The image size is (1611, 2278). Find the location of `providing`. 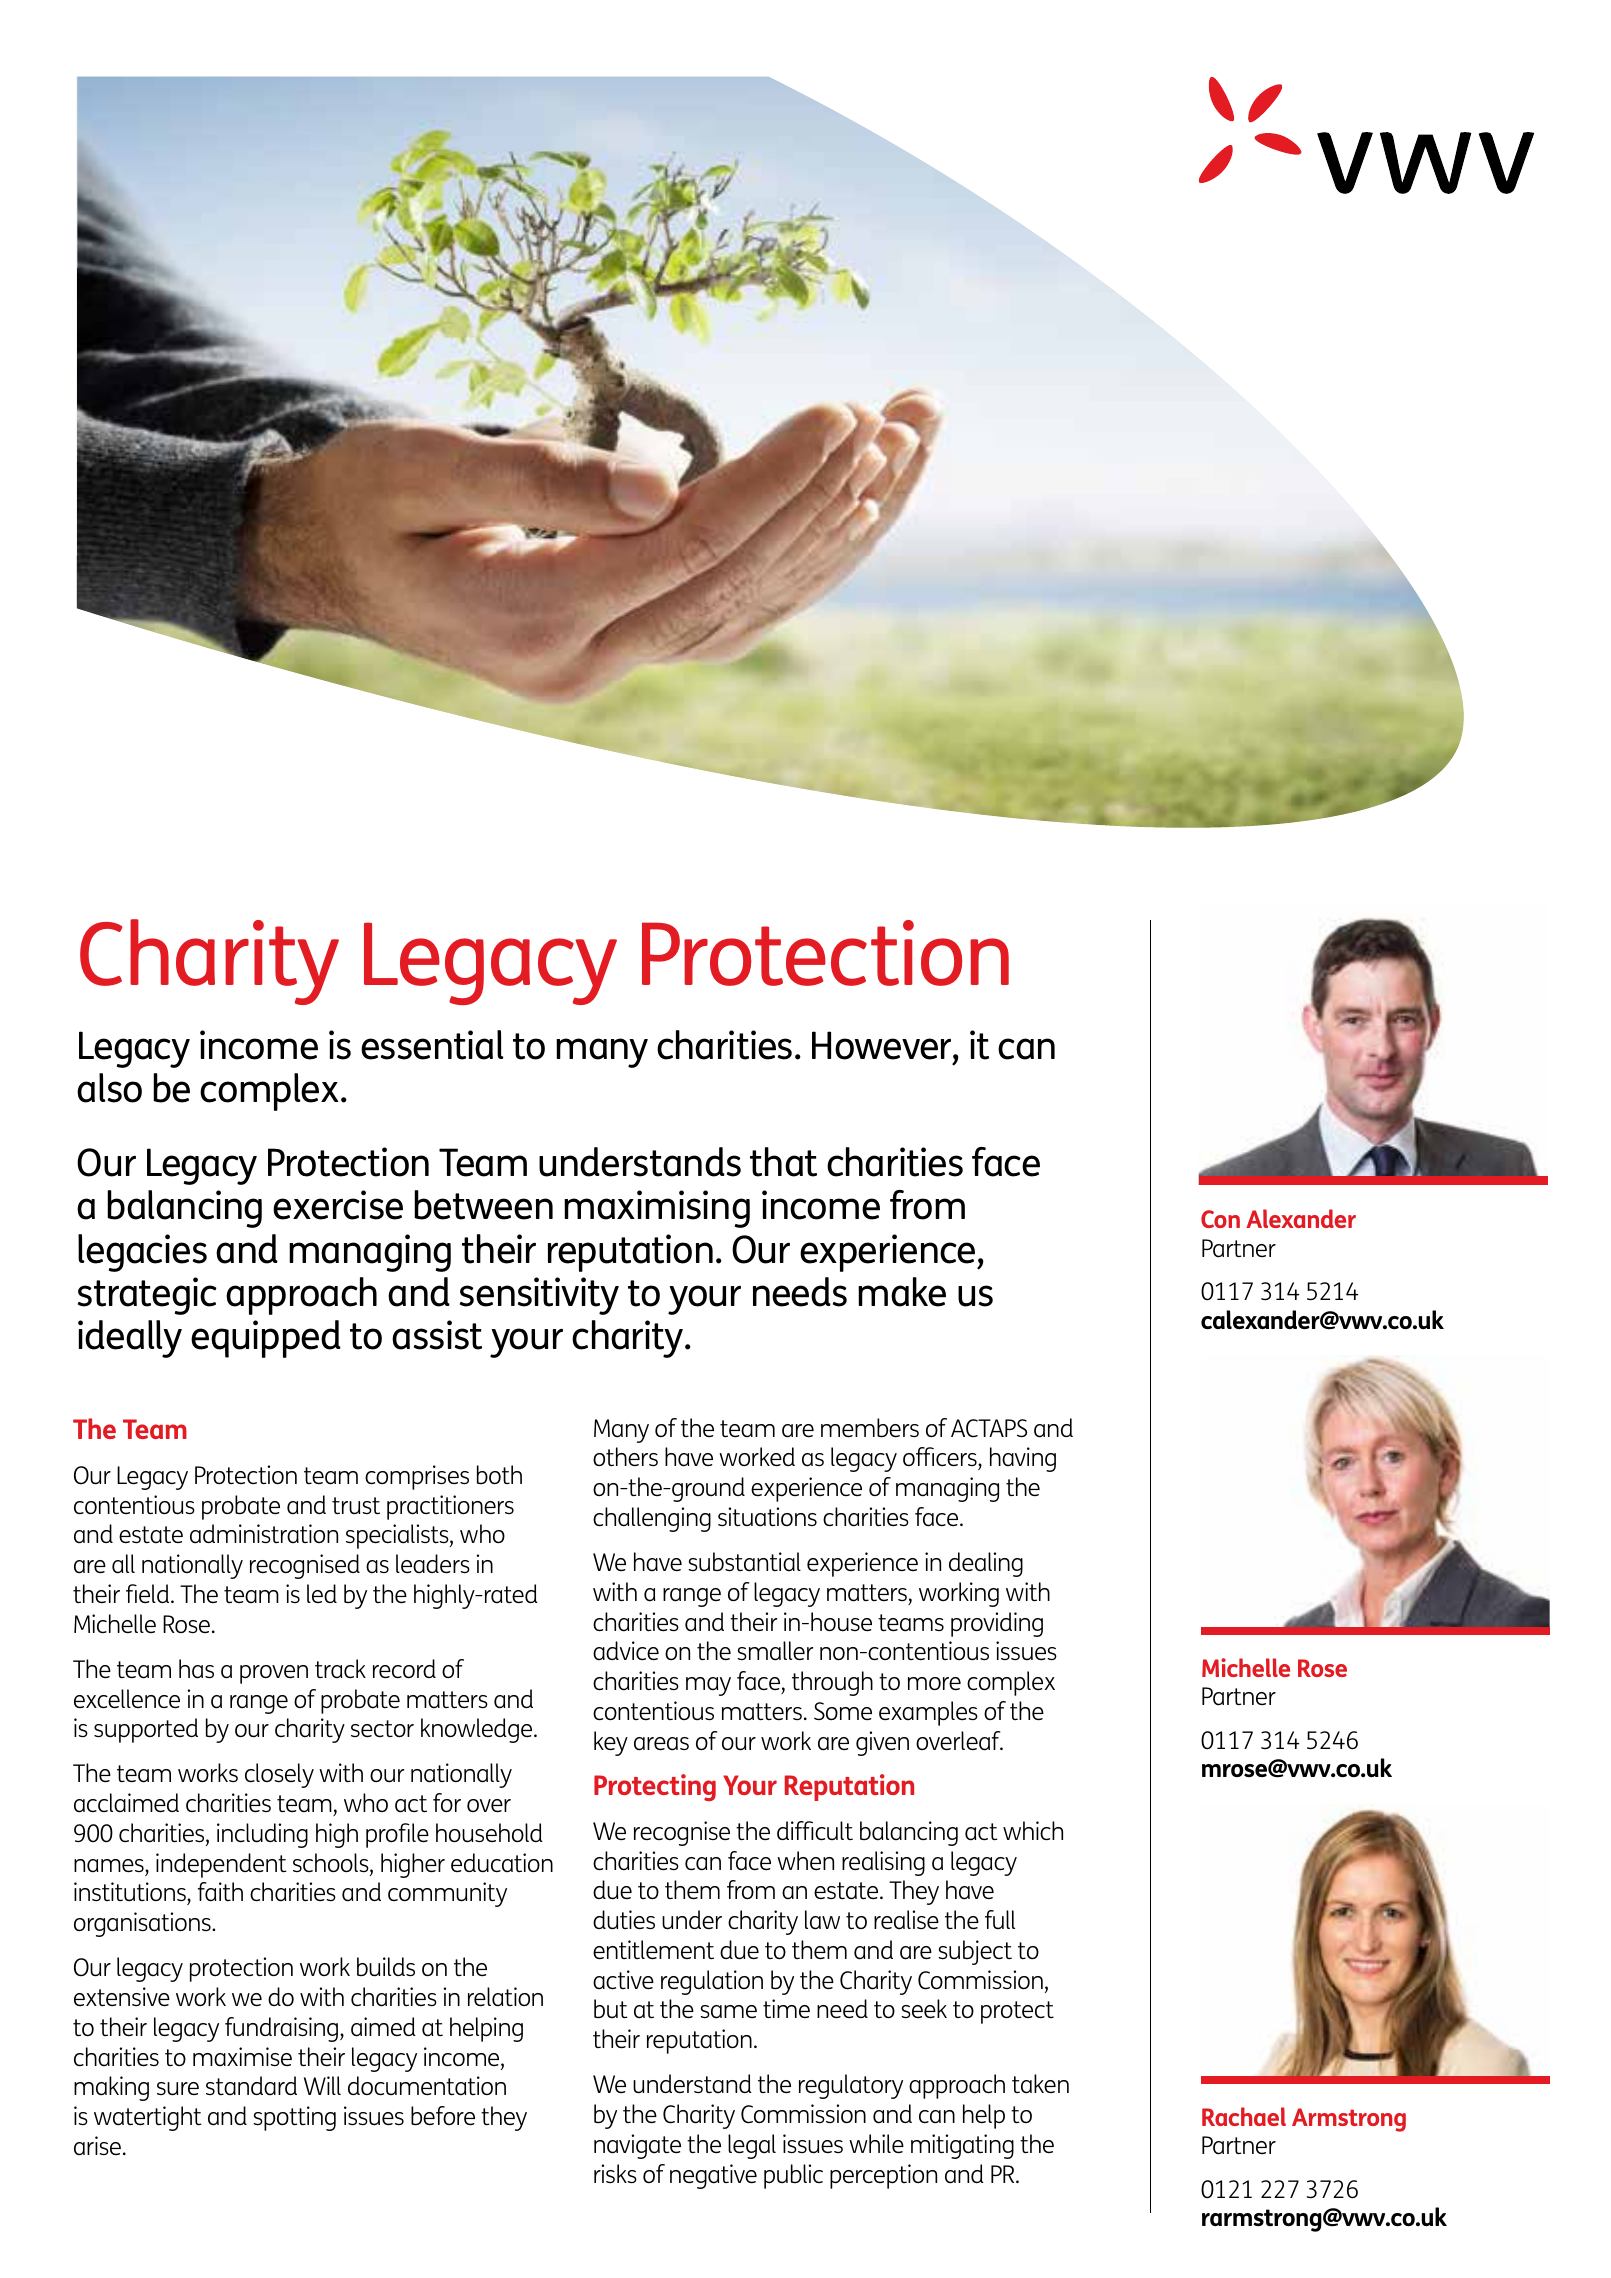

providing is located at coordinates (997, 1624).
